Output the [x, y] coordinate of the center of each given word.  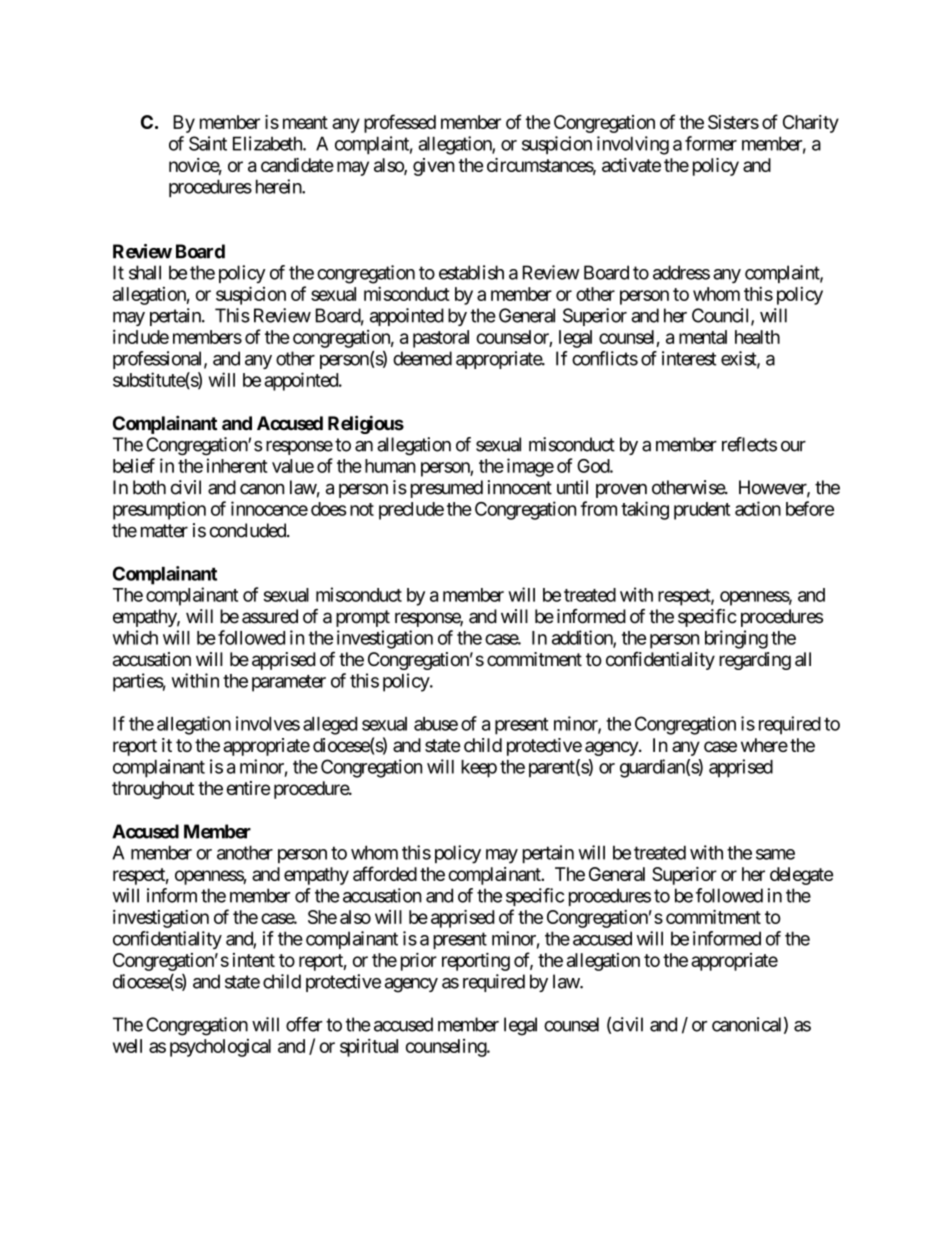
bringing [736, 639]
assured [270, 616]
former [711, 143]
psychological [220, 1048]
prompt [363, 618]
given [434, 167]
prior [419, 962]
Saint [208, 143]
